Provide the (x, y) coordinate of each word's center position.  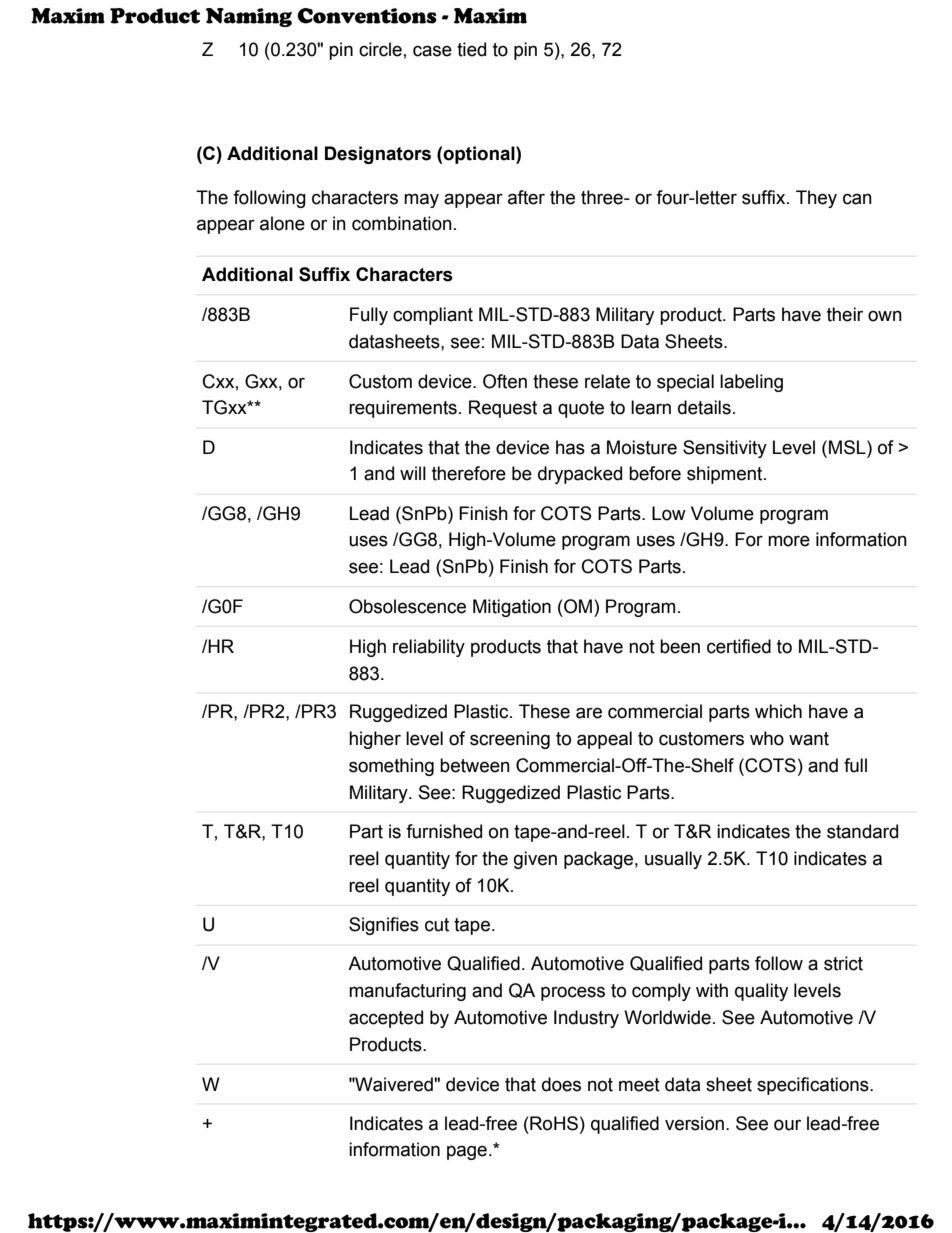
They (816, 199)
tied (471, 49)
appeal (604, 740)
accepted (386, 1019)
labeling (751, 383)
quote (581, 409)
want (809, 739)
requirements (403, 409)
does (561, 1084)
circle (380, 49)
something (391, 767)
